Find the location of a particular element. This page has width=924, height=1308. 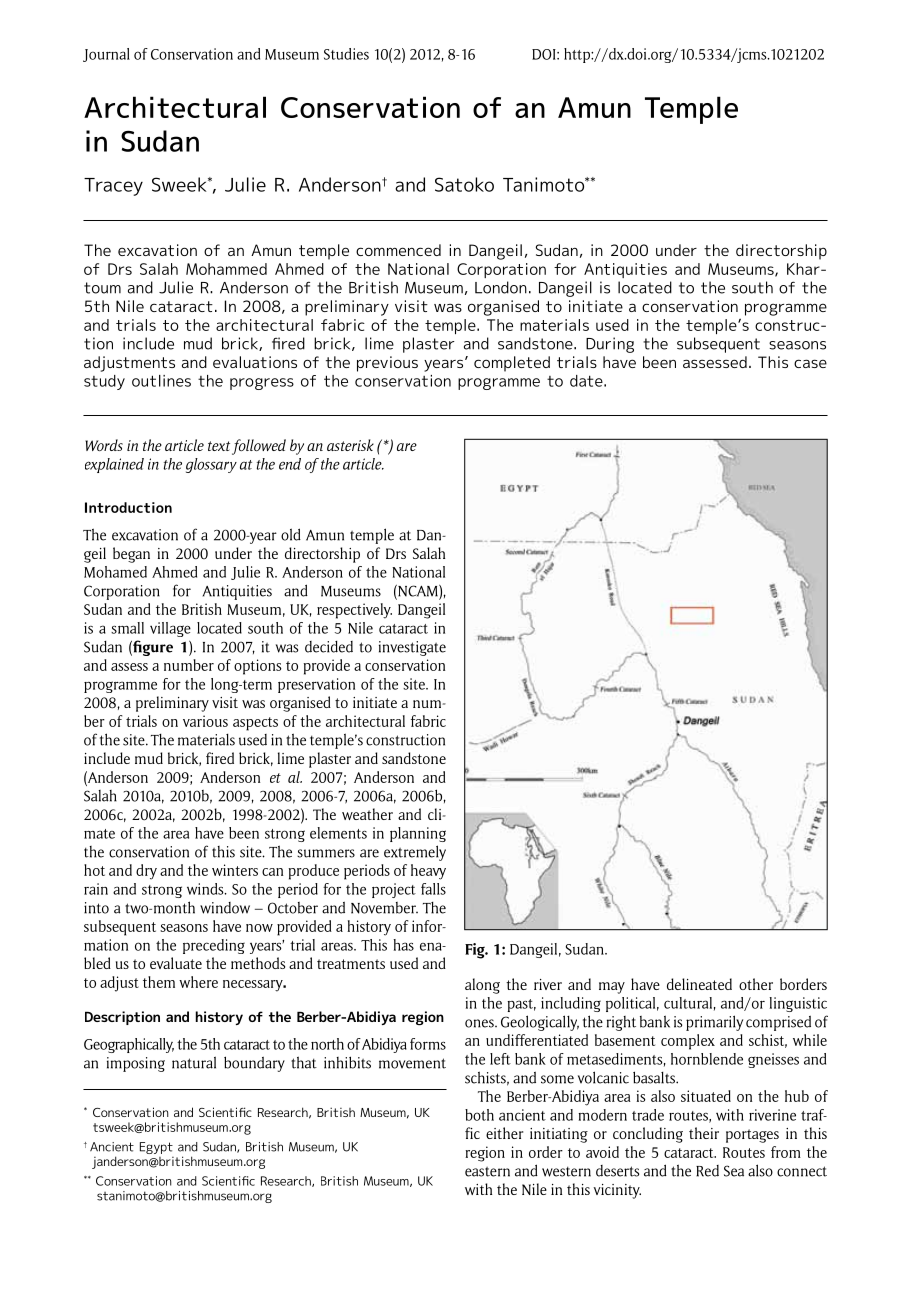

Journal is located at coordinates (106, 55).
